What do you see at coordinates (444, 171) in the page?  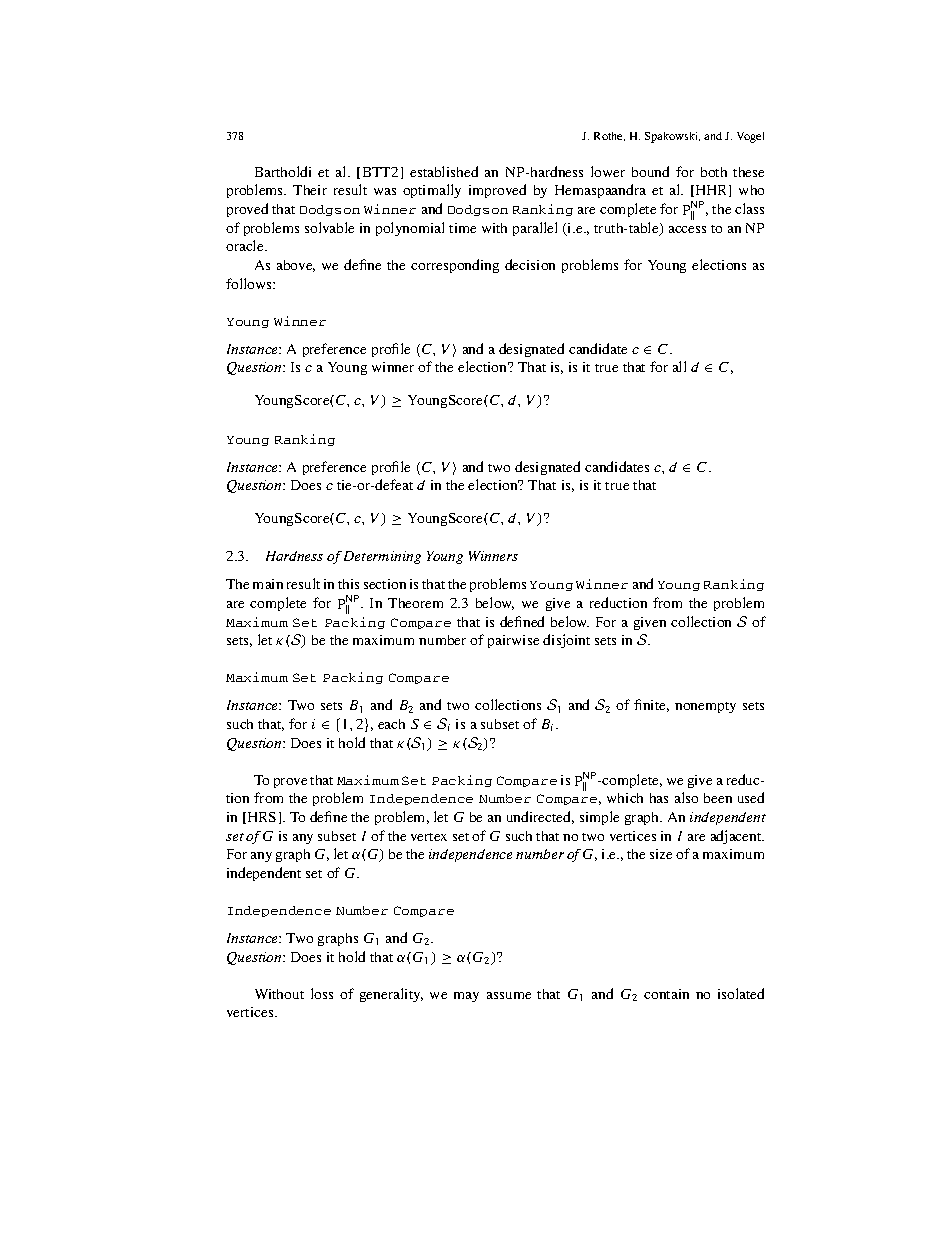 I see `established` at bounding box center [444, 171].
